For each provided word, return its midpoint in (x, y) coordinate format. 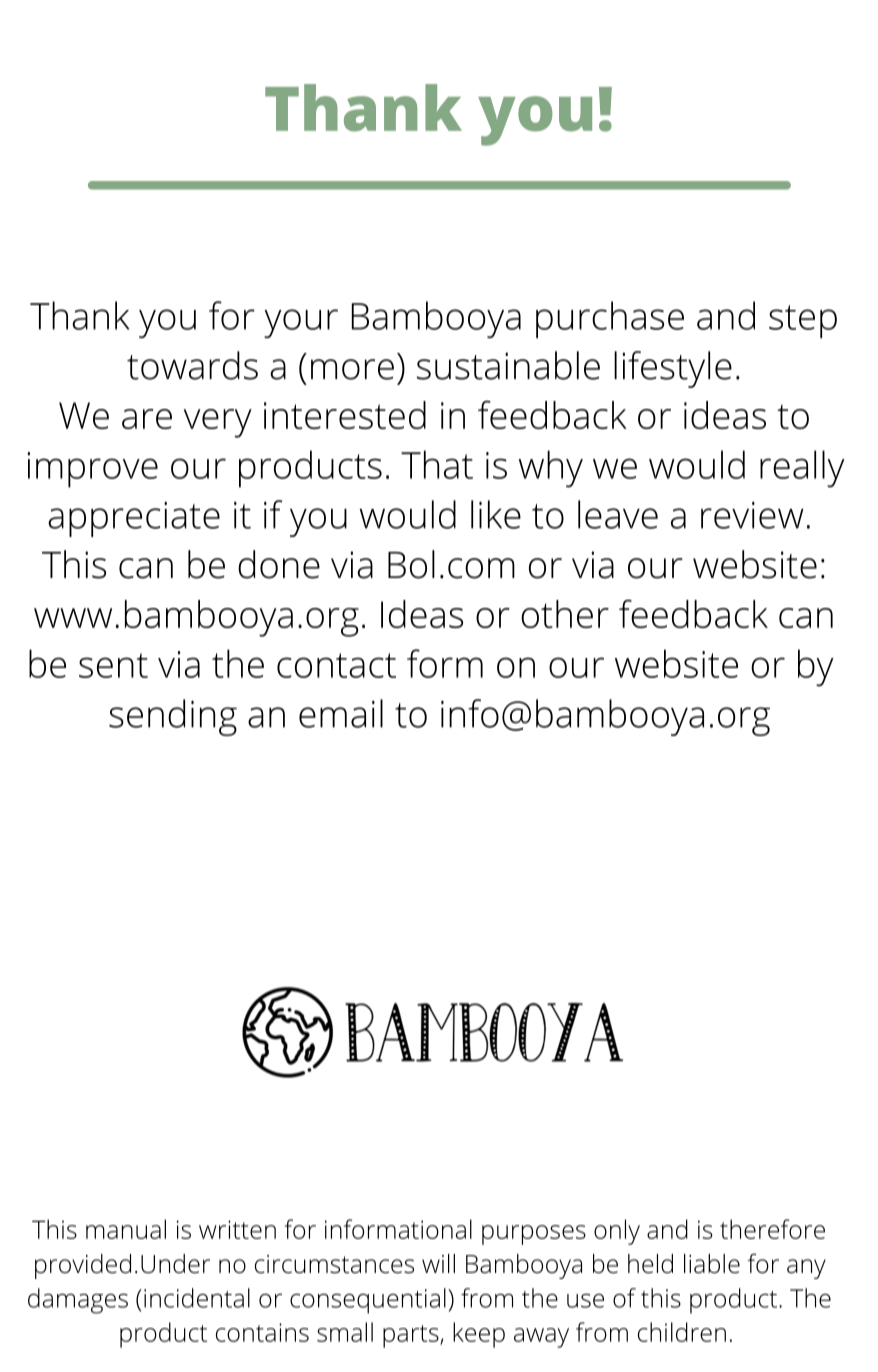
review (752, 515)
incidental (197, 1298)
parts (412, 1336)
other (565, 614)
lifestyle (673, 369)
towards (192, 365)
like (496, 514)
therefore (772, 1229)
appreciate (134, 519)
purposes (534, 1235)
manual (126, 1229)
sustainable (508, 365)
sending (173, 717)
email (341, 713)
